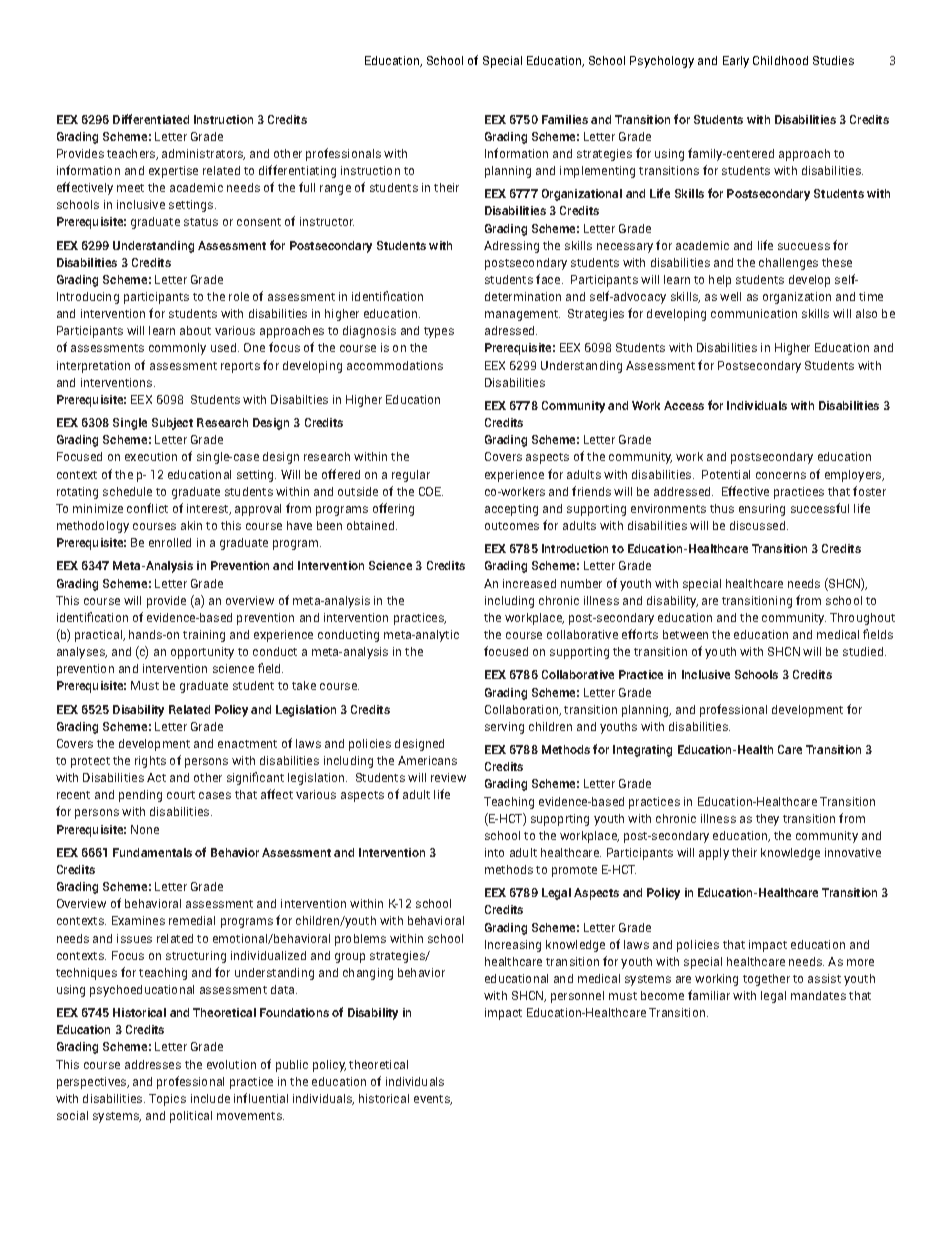  What do you see at coordinates (494, 852) in the document?
I see `into` at bounding box center [494, 852].
